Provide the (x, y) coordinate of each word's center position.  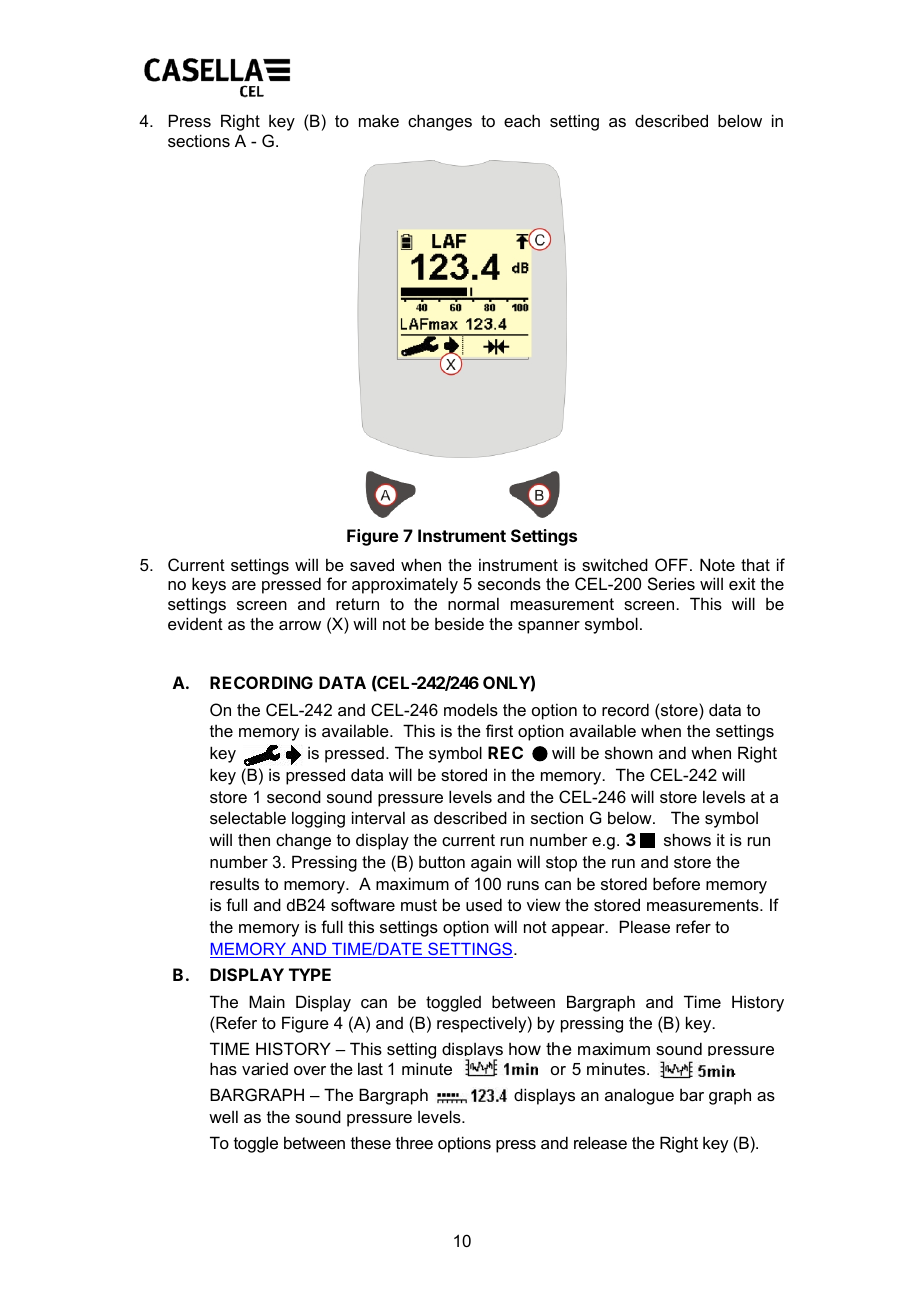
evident (195, 623)
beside (459, 623)
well (223, 1116)
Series (671, 583)
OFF (671, 564)
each (522, 120)
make (379, 120)
